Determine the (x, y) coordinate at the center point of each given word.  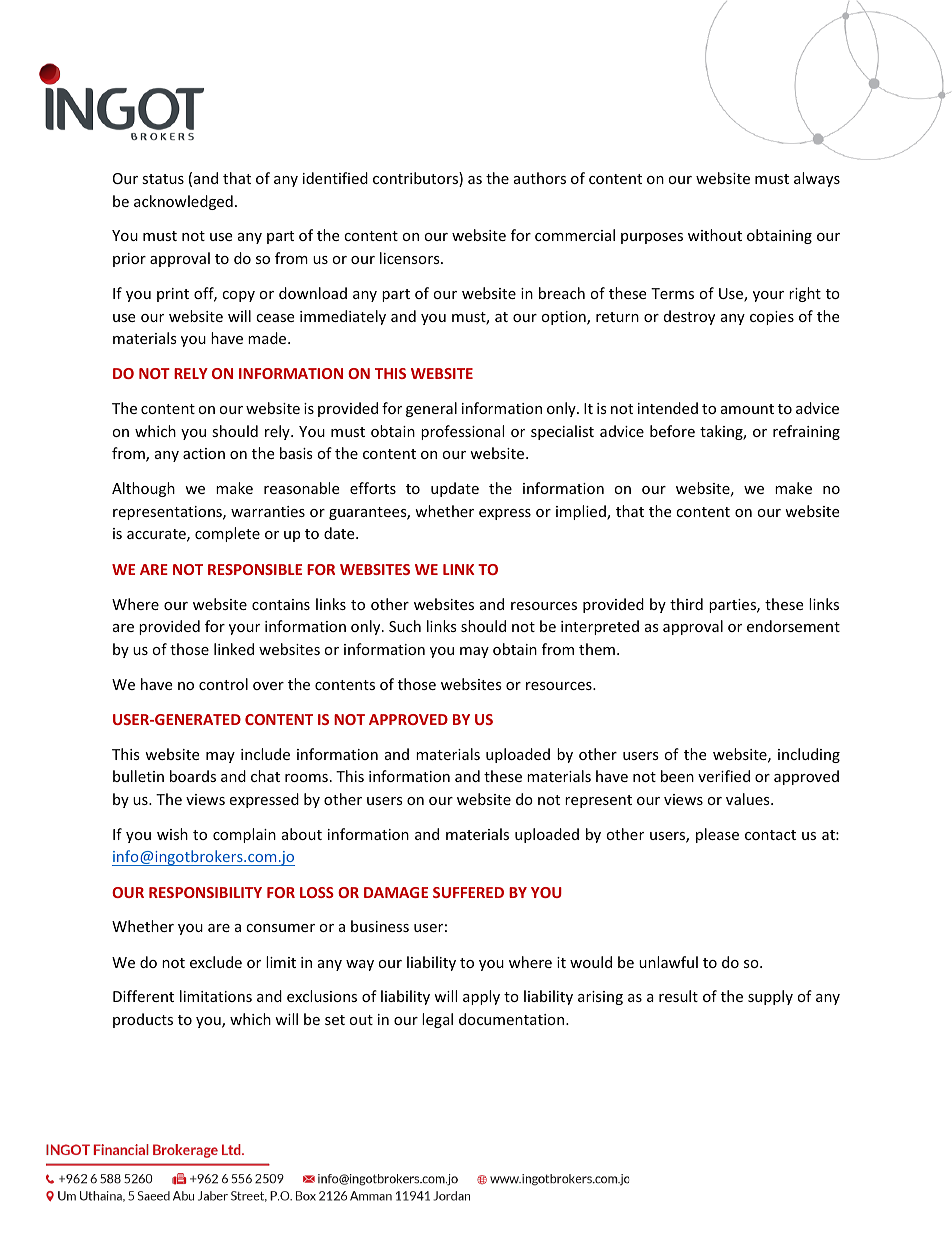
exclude (216, 962)
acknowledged (183, 202)
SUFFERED (468, 892)
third (686, 604)
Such (405, 626)
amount (747, 409)
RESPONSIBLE (255, 569)
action (204, 453)
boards (193, 776)
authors (540, 178)
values (749, 799)
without (715, 235)
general (431, 409)
